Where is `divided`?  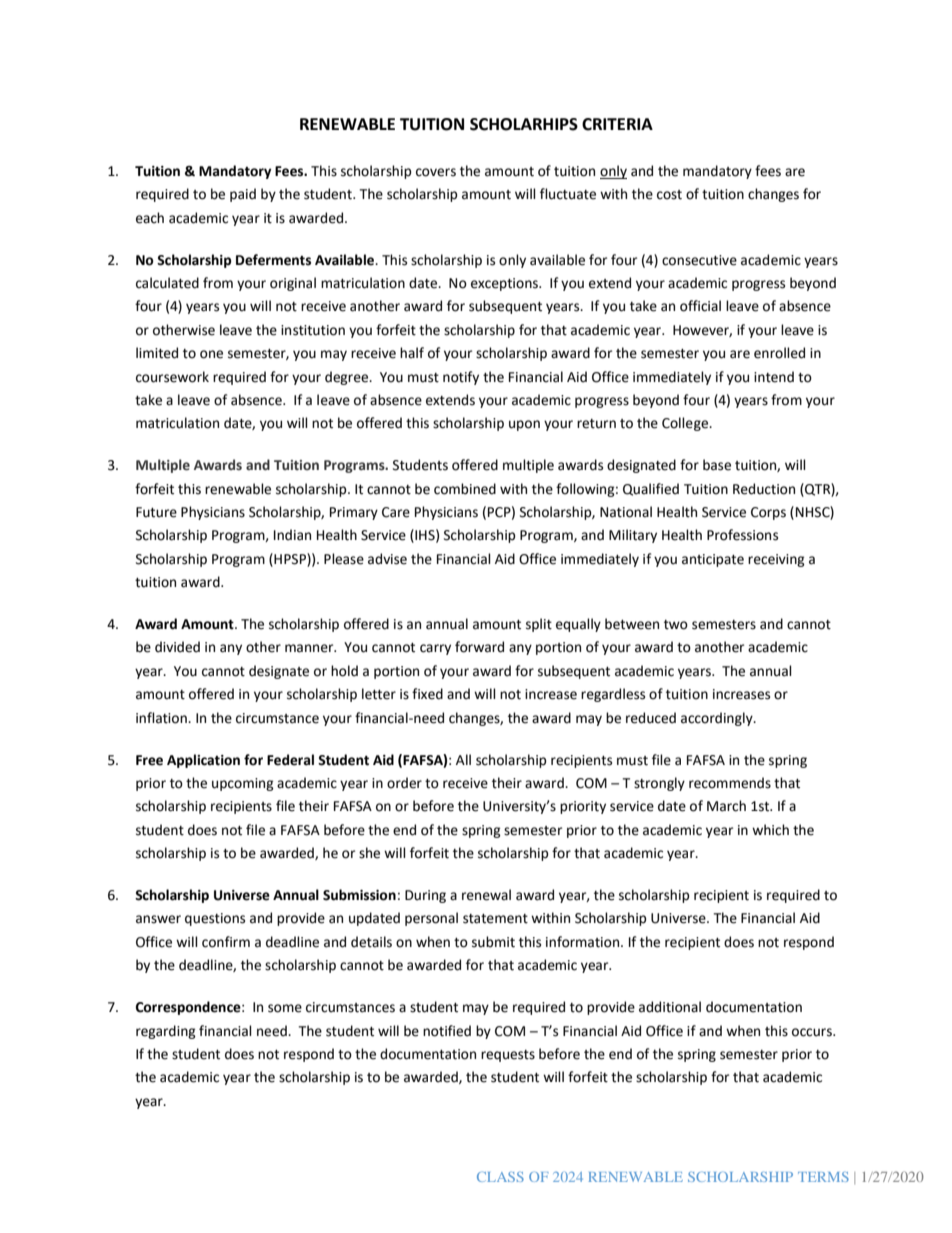 divided is located at coordinates (177, 647).
